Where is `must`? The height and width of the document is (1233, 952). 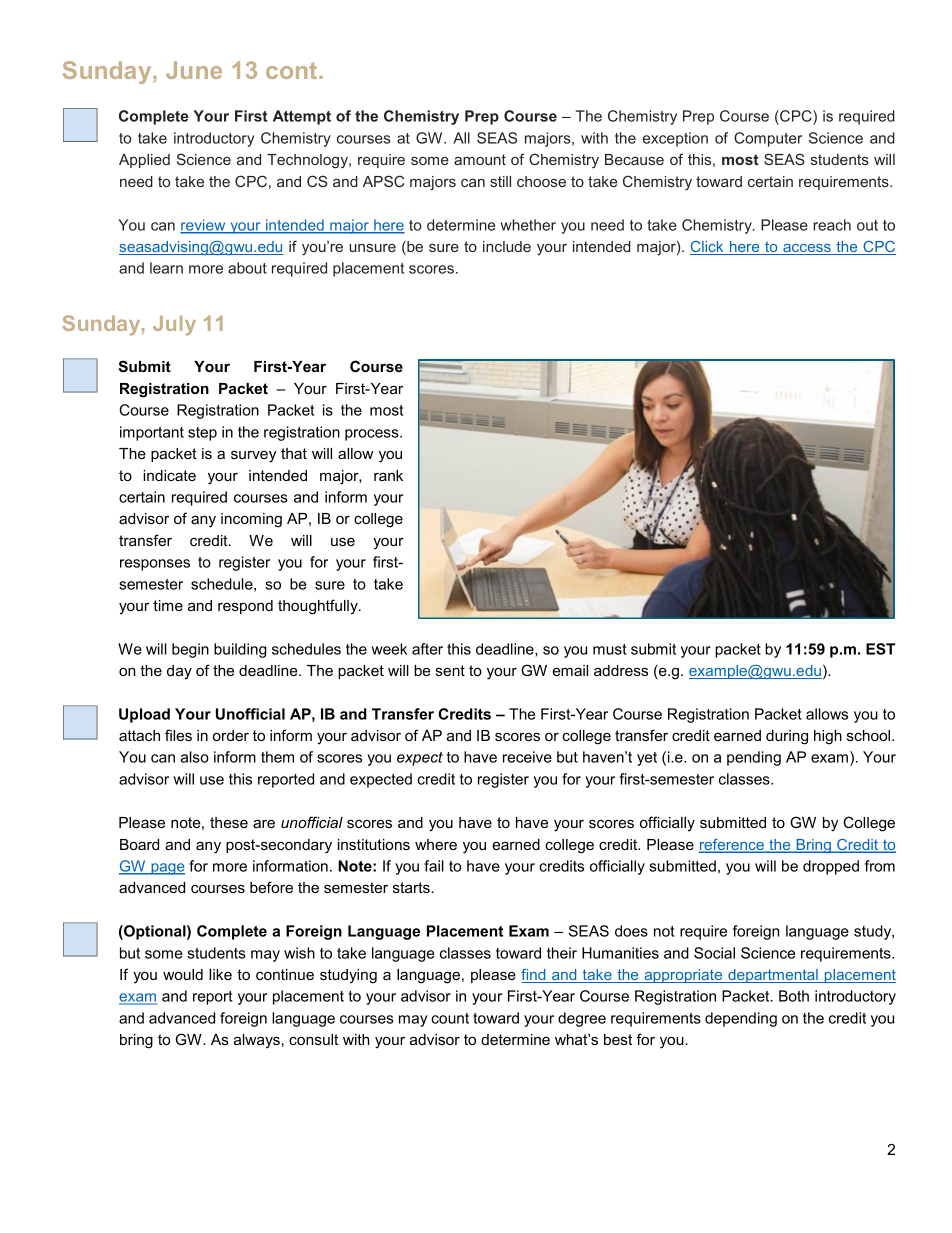
must is located at coordinates (610, 649).
